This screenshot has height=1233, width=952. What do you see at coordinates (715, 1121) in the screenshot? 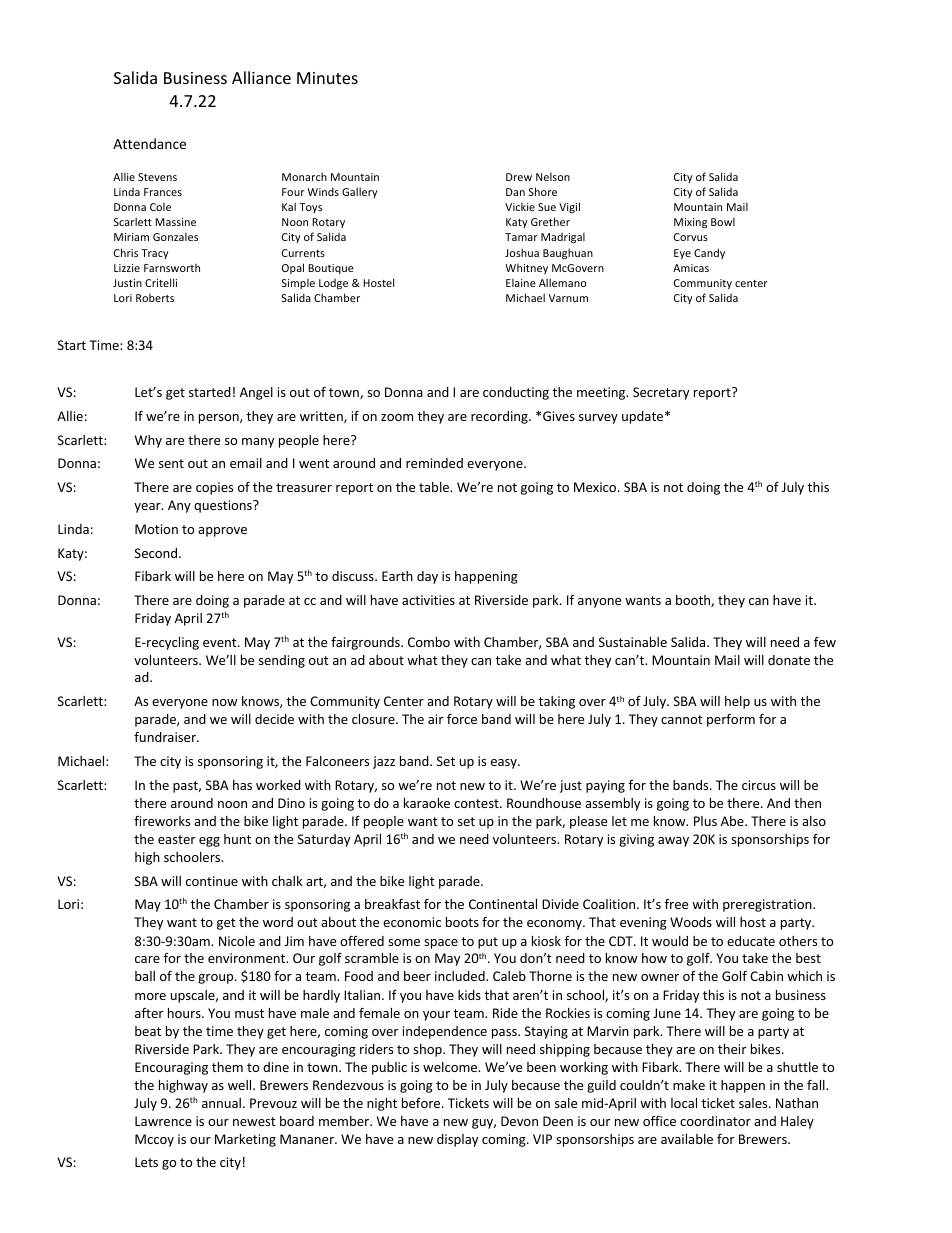
I see `coordinator` at bounding box center [715, 1121].
